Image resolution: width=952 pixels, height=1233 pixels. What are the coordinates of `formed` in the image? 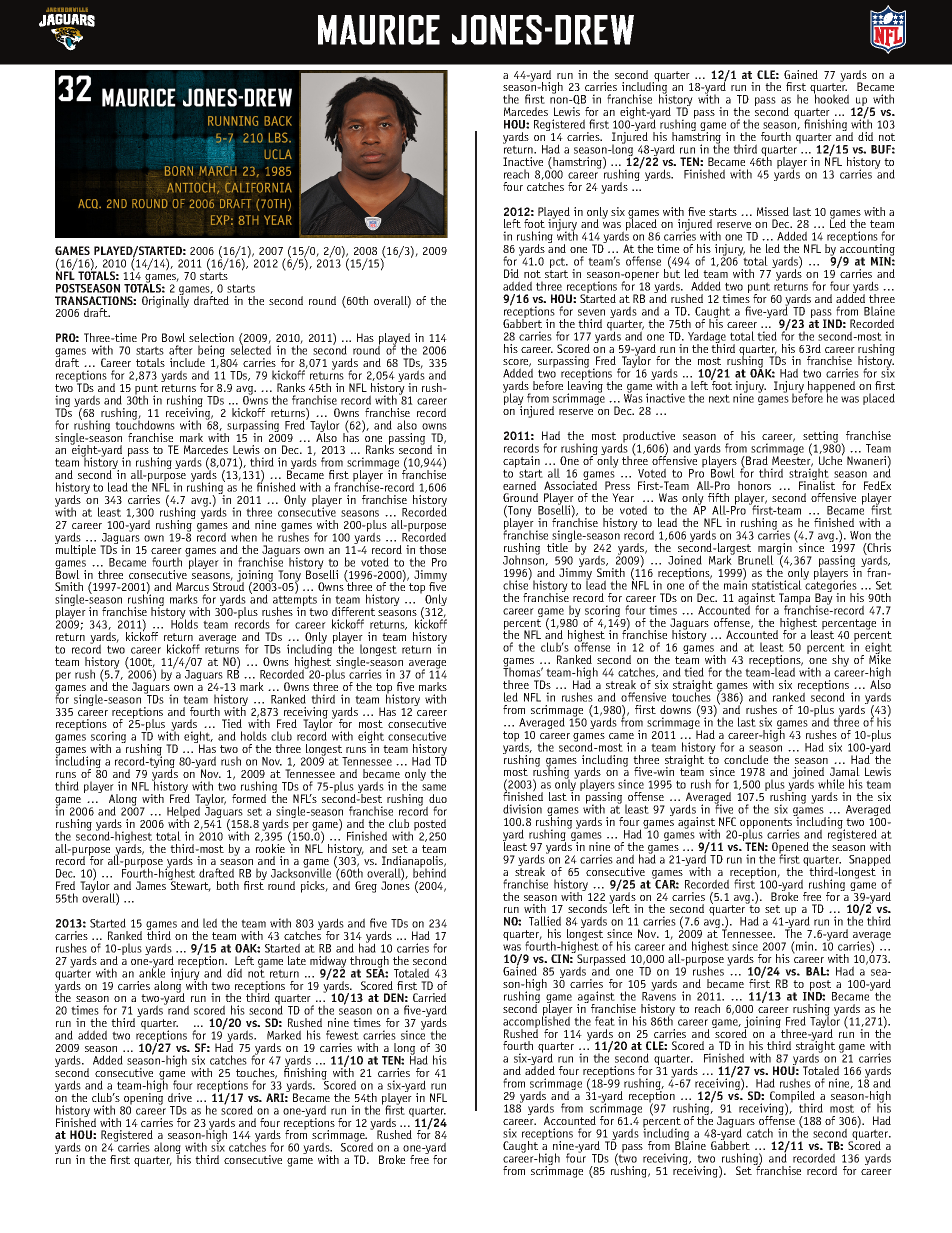 It's located at (249, 798).
